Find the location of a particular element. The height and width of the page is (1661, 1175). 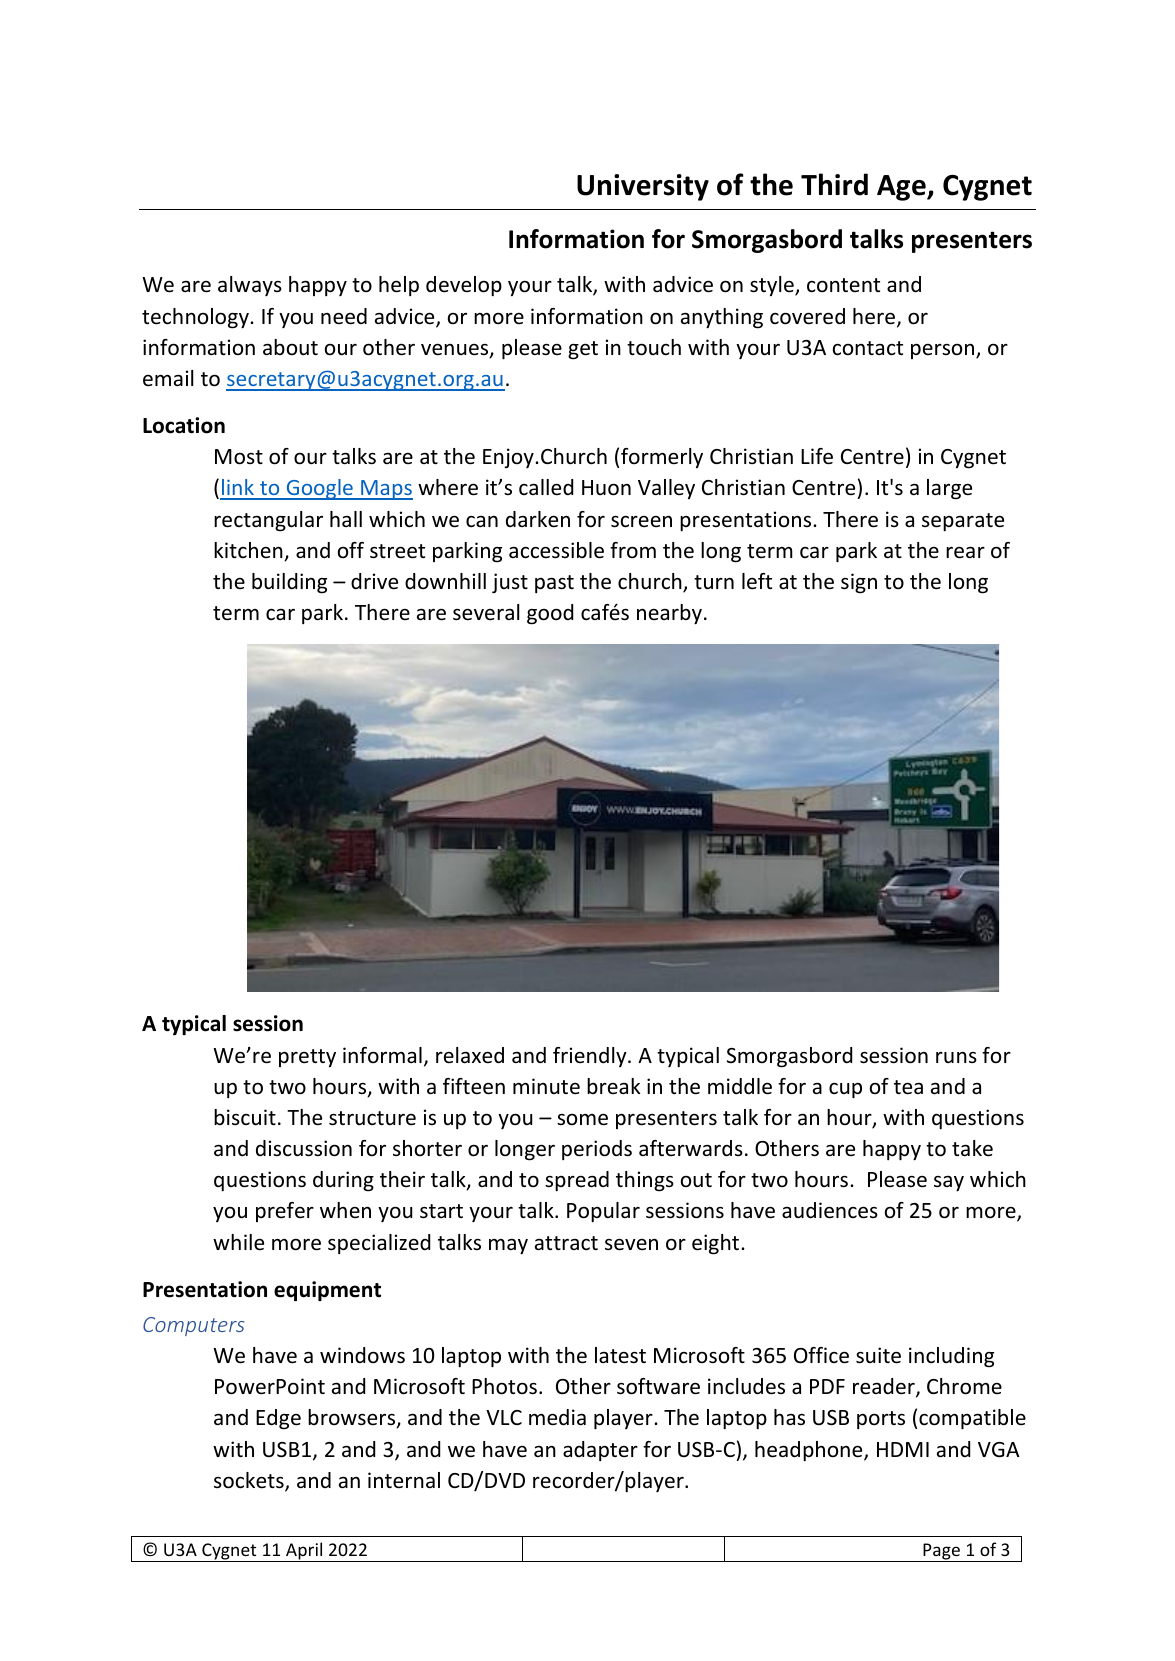

Third is located at coordinates (834, 184).
